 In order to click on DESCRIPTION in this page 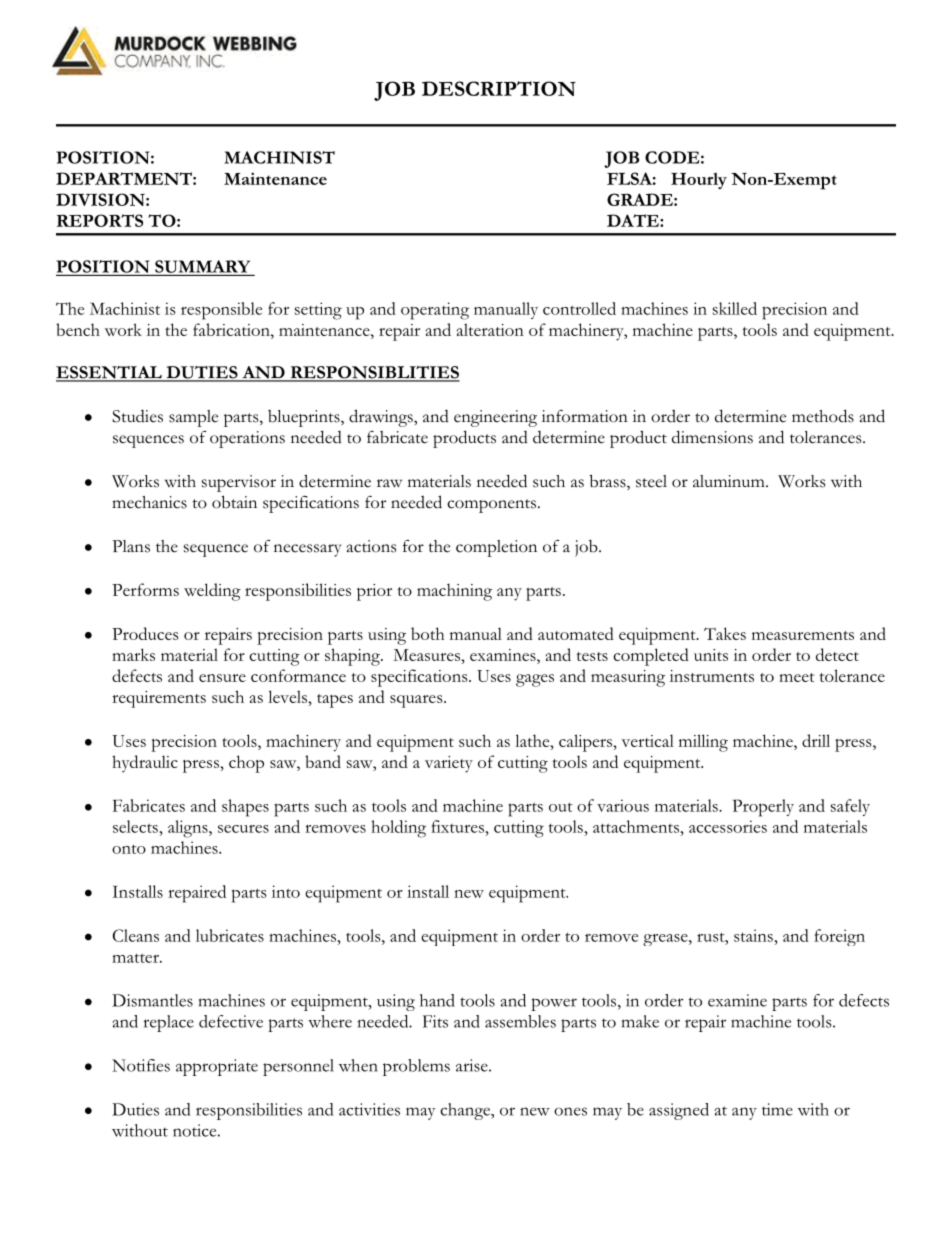, I will do `click(499, 88)`.
